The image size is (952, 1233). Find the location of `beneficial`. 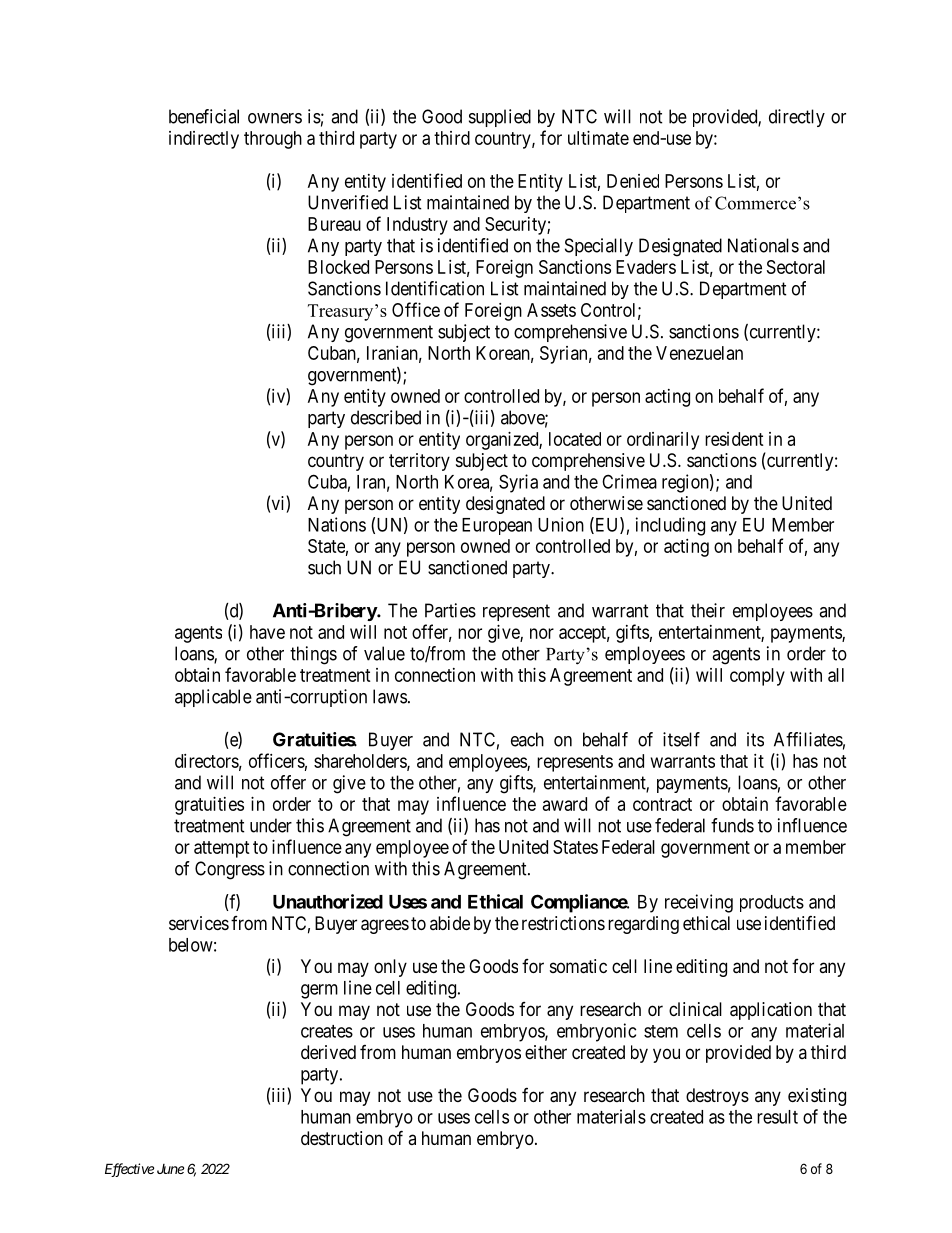

beneficial is located at coordinates (204, 116).
